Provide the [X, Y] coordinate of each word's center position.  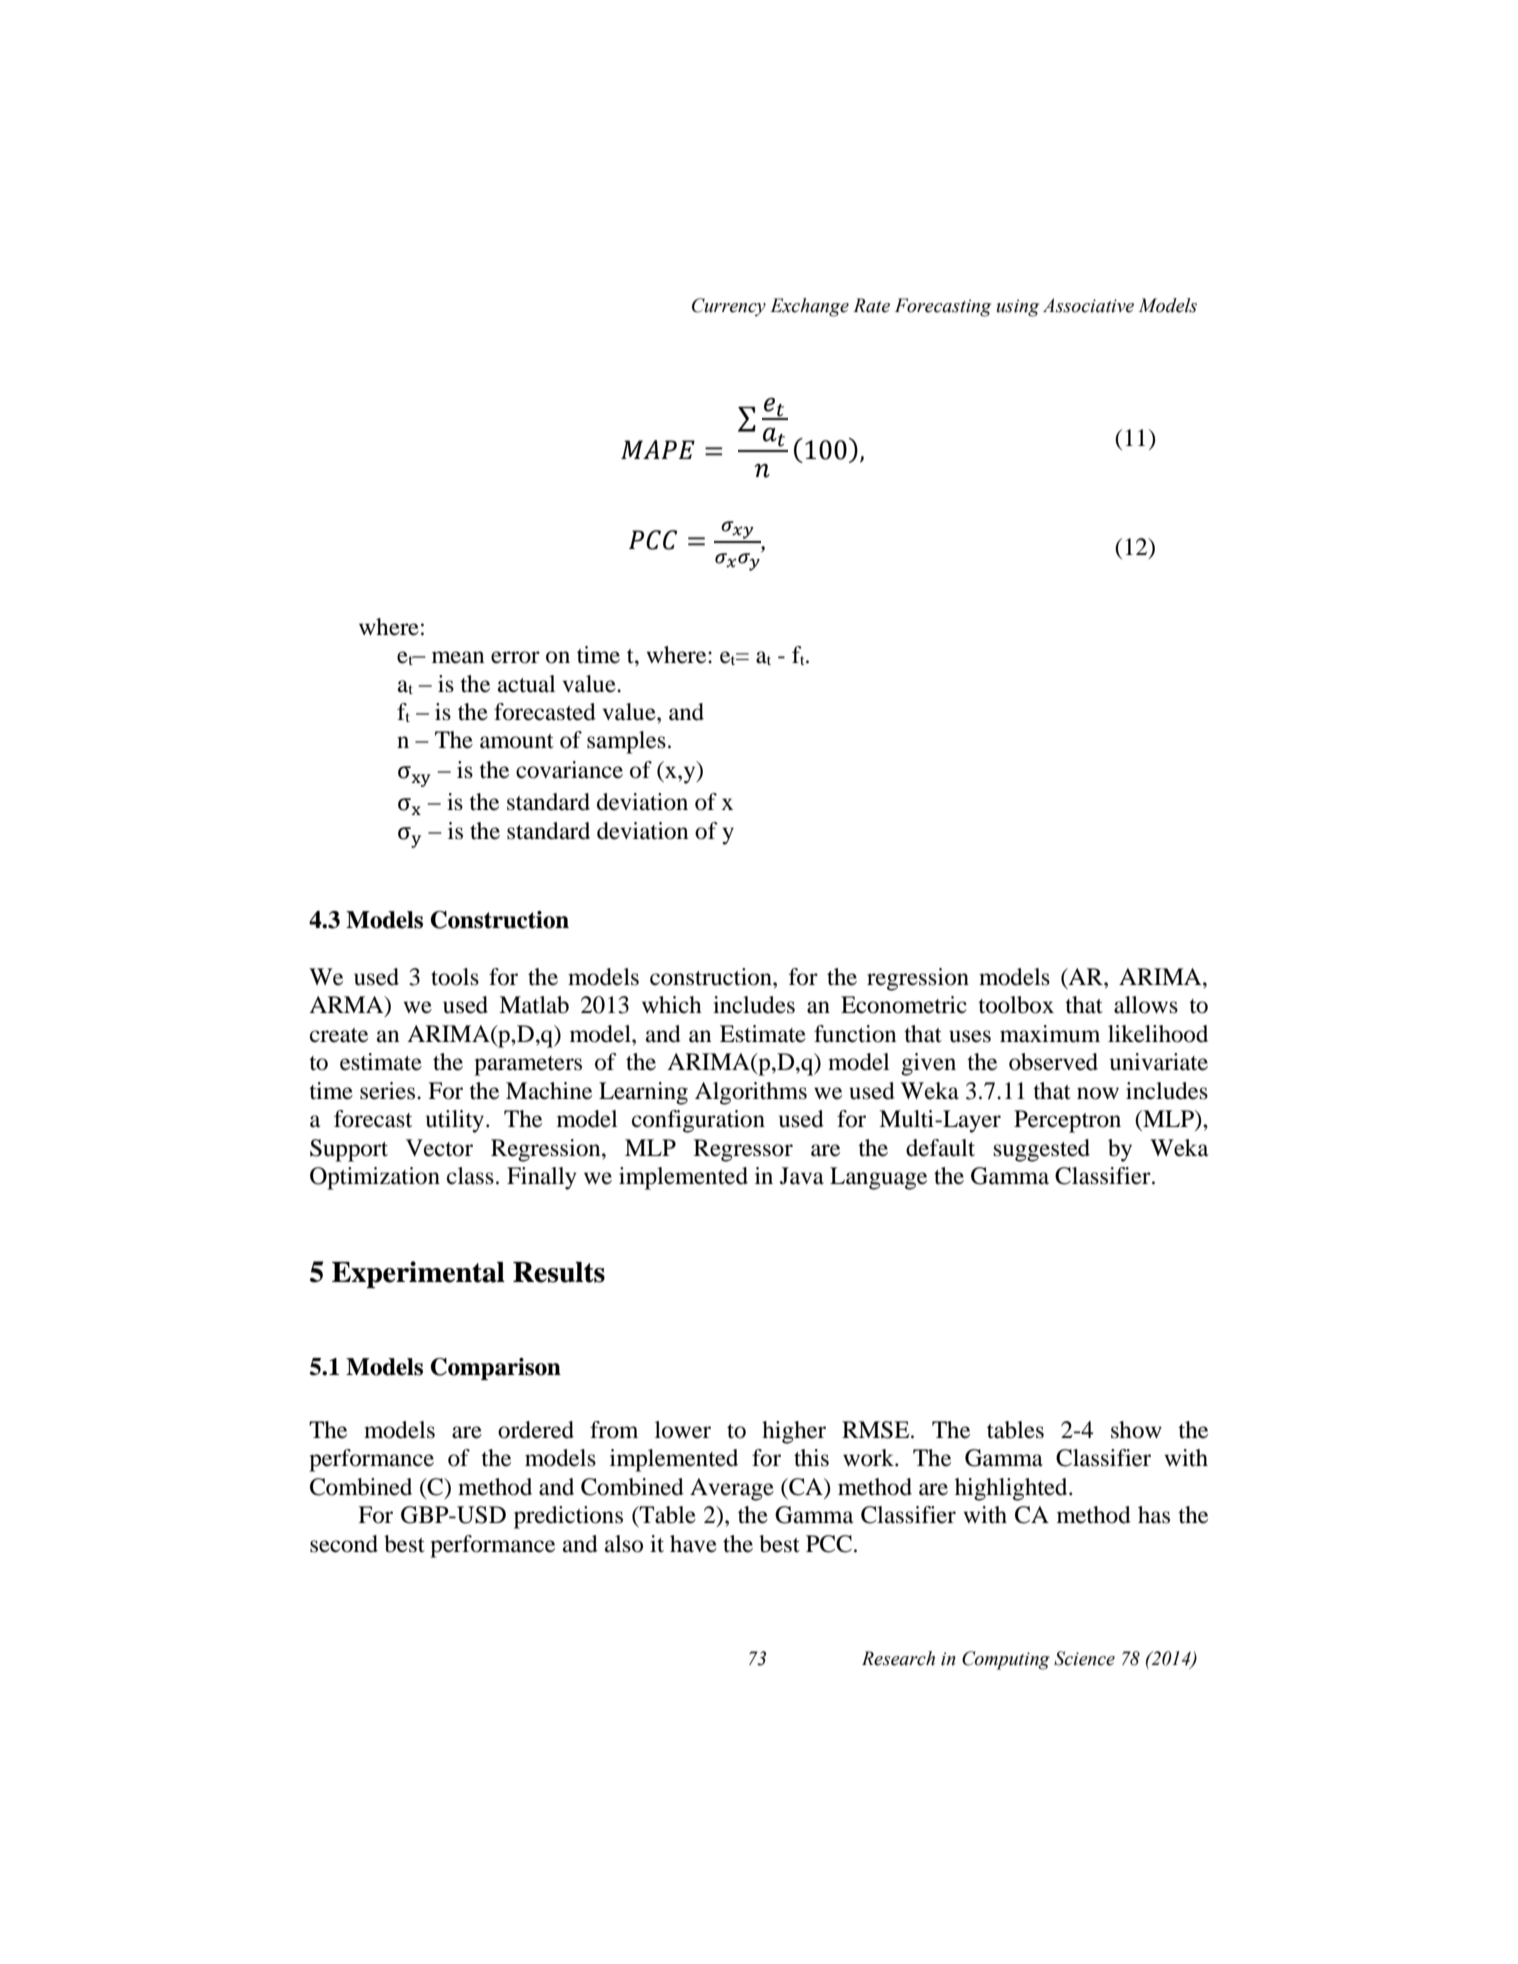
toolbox [1016, 1005]
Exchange [809, 307]
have [693, 1544]
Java [802, 1176]
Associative [1088, 305]
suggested [1042, 1150]
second [344, 1544]
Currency [729, 307]
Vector [439, 1148]
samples [626, 742]
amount [517, 741]
